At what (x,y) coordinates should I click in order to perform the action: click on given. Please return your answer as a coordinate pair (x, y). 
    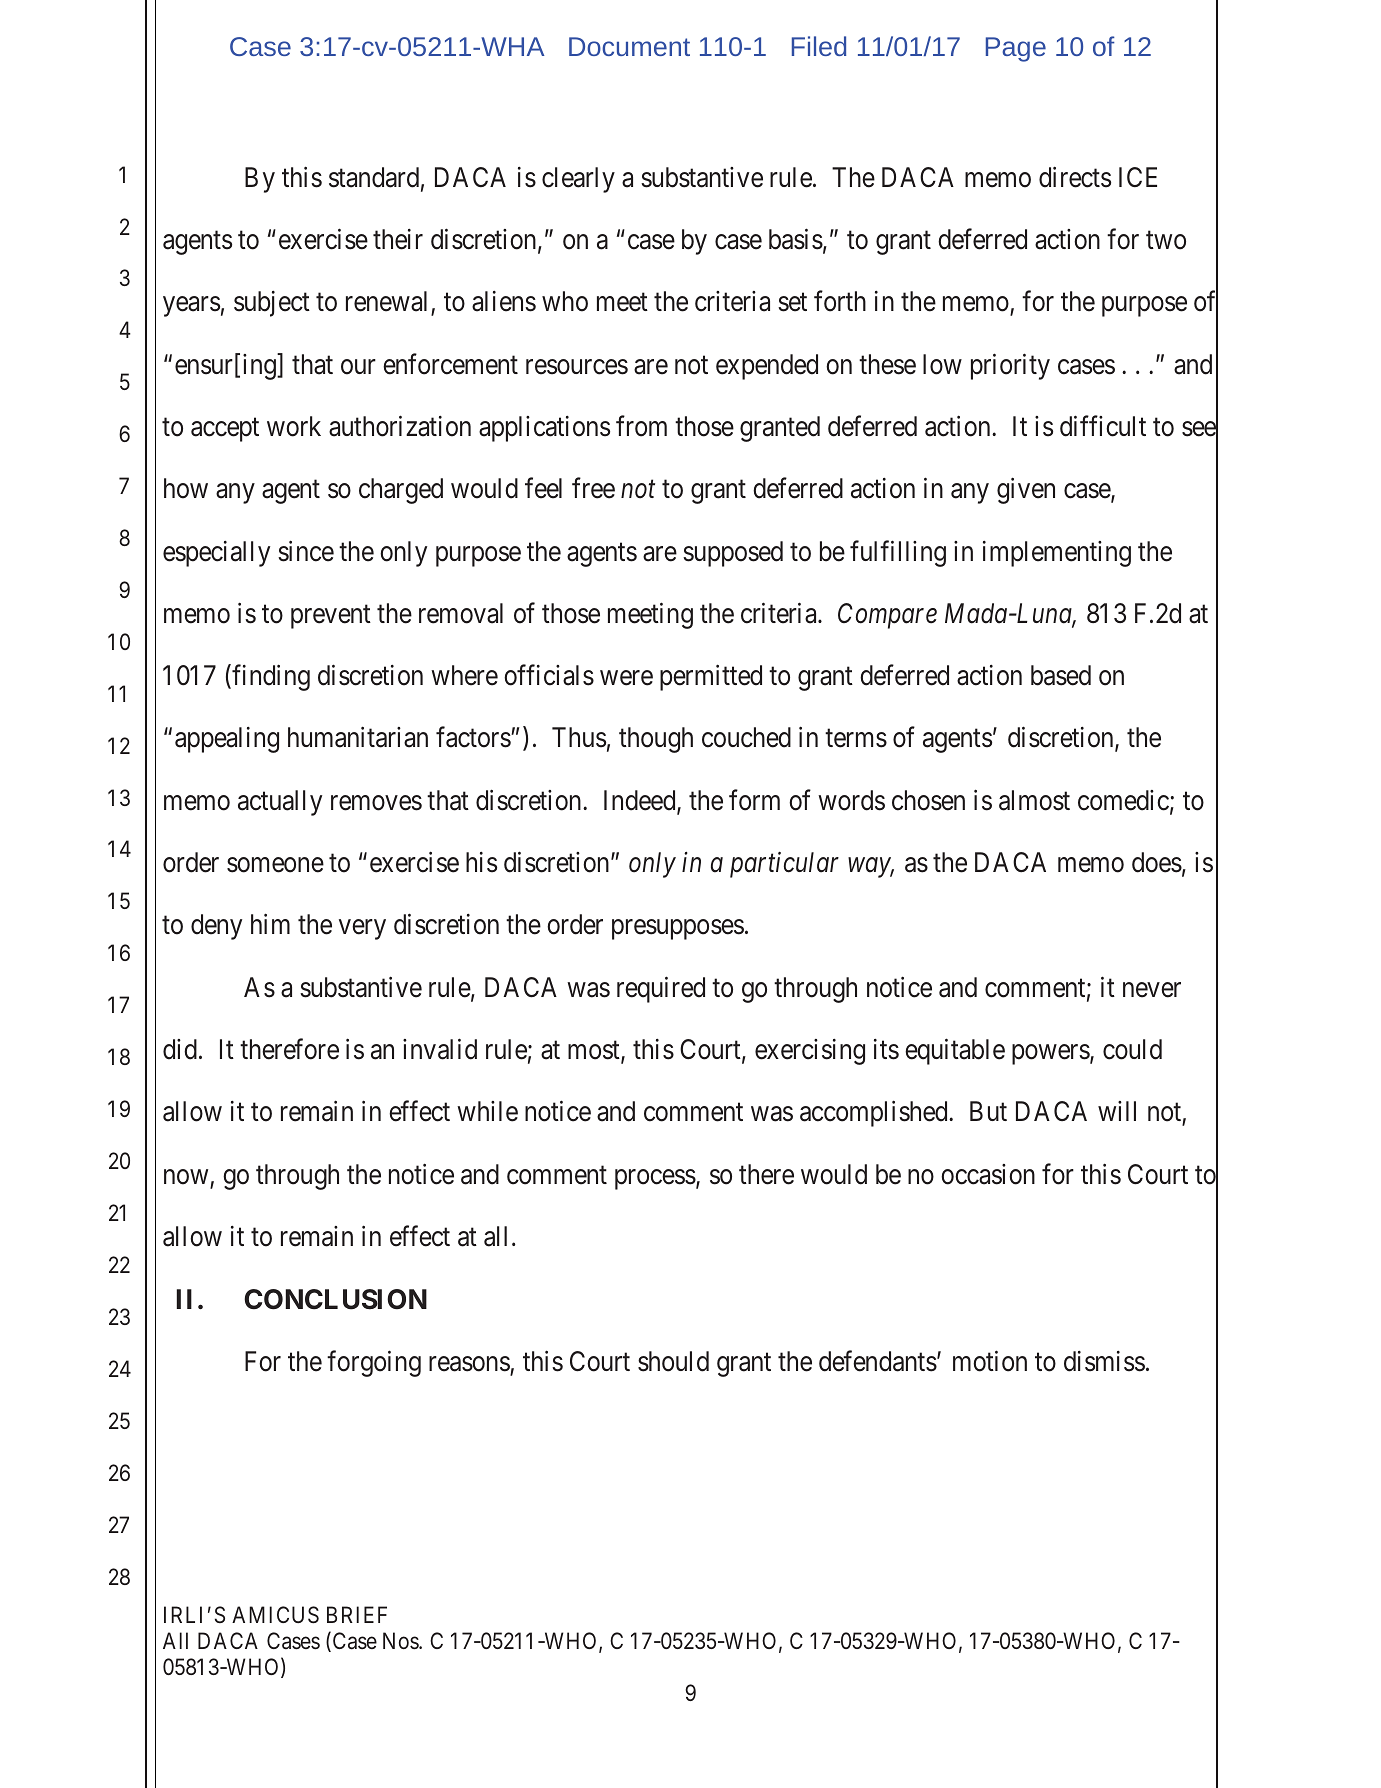
    Looking at the image, I should click on (1026, 491).
